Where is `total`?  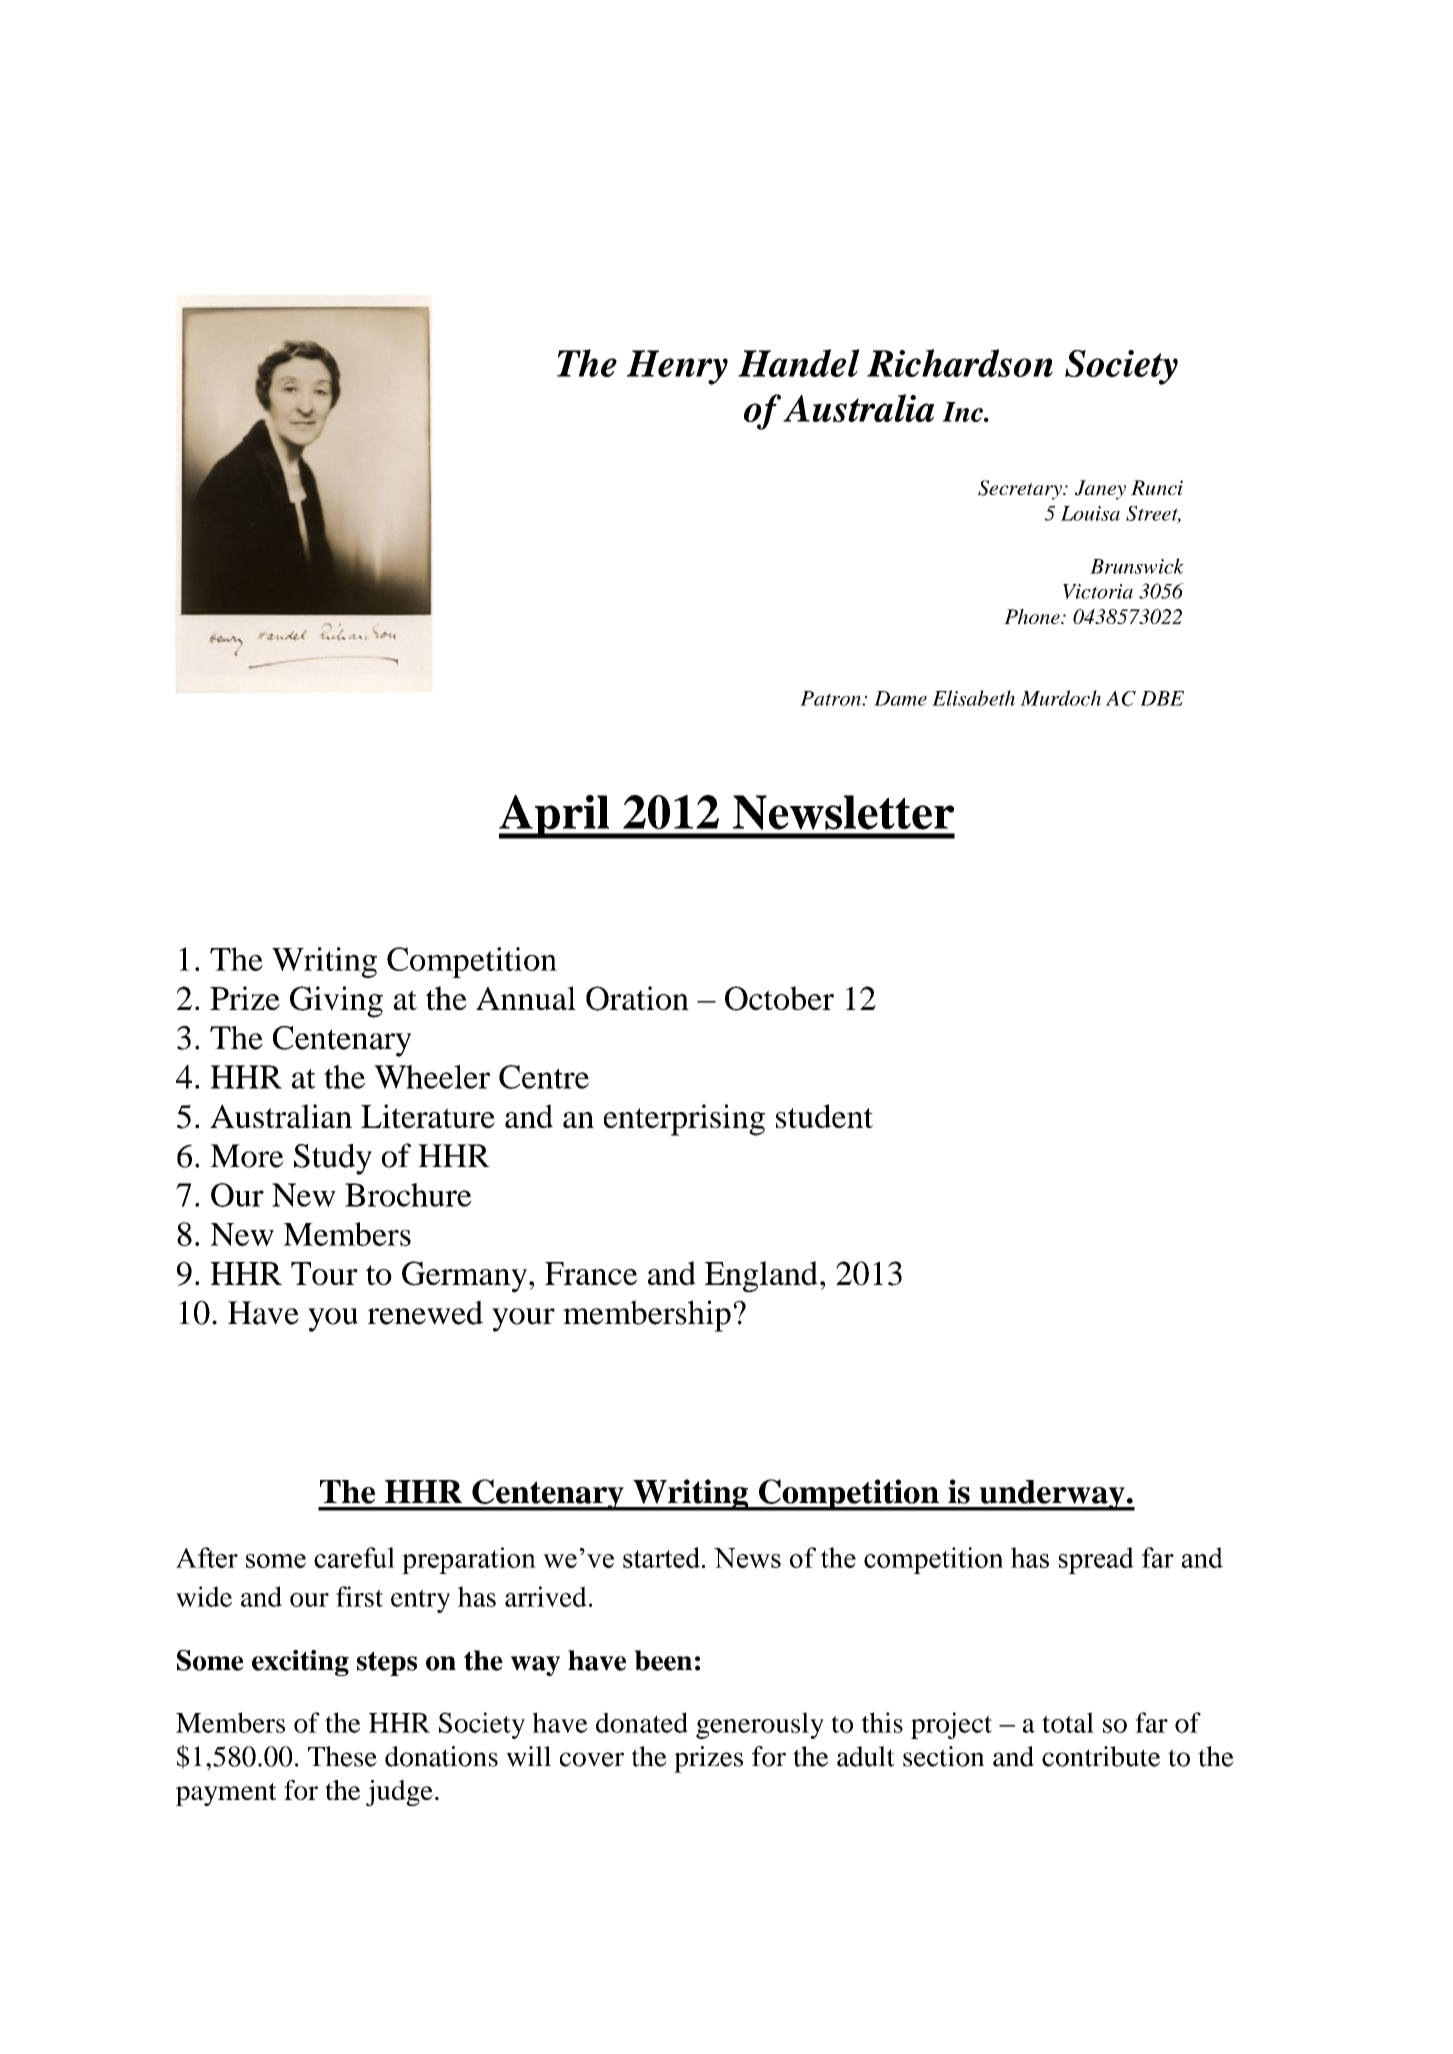
total is located at coordinates (1068, 1722).
